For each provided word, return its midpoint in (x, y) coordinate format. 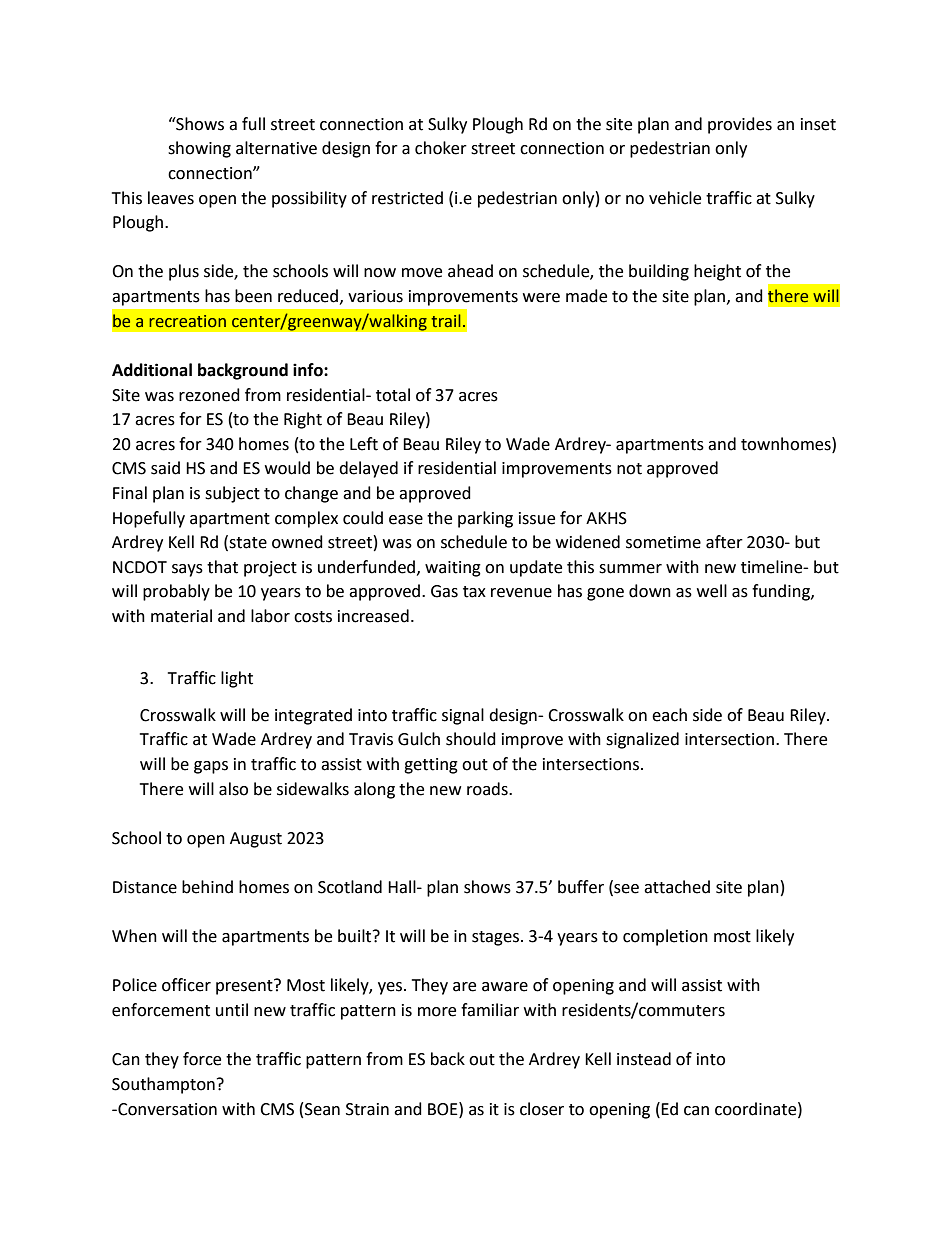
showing (199, 149)
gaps (211, 767)
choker (441, 148)
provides (740, 125)
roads (488, 789)
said (165, 468)
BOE (444, 1109)
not (629, 469)
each (669, 715)
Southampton (163, 1085)
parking (485, 519)
